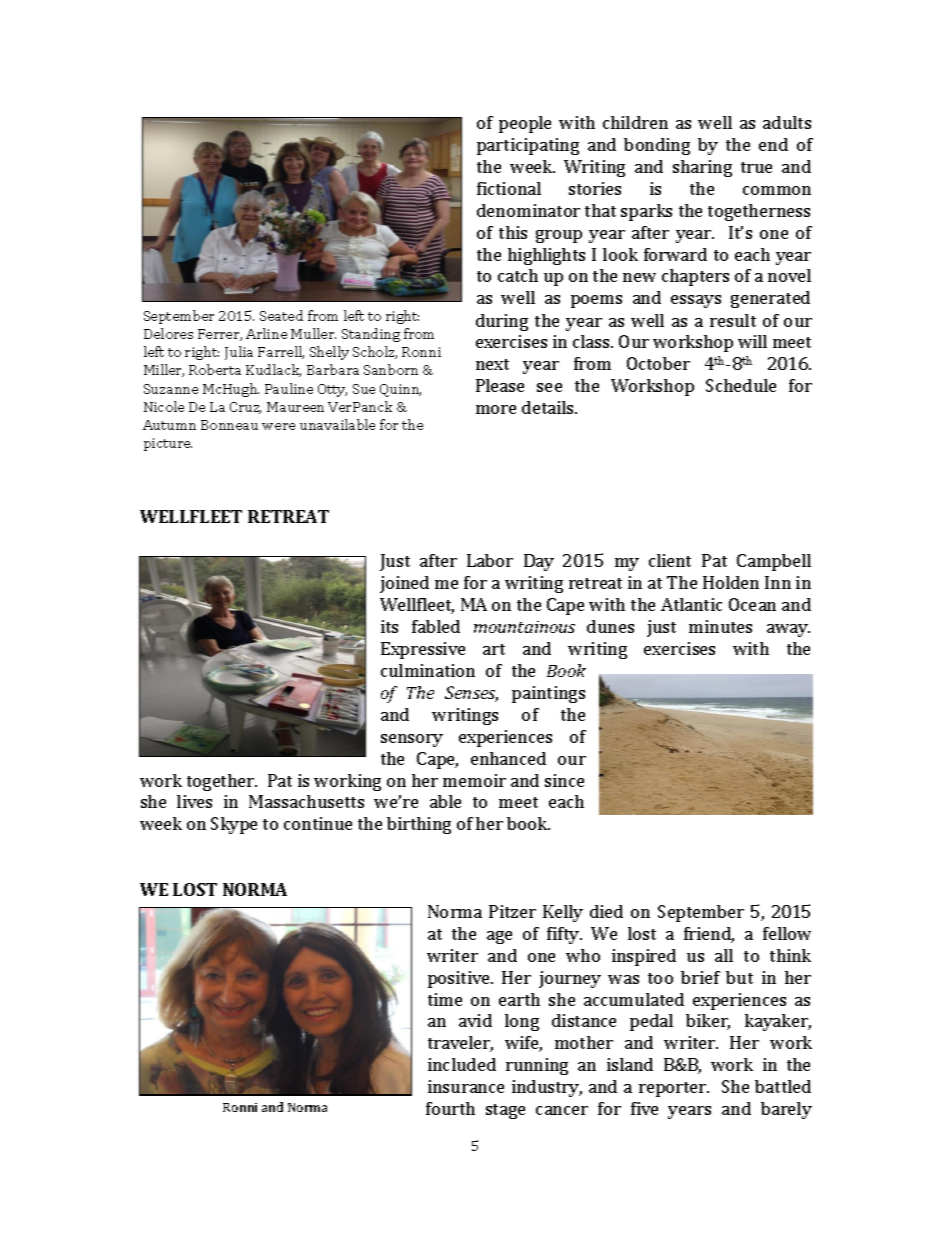 This screenshot has width=952, height=1233. I want to click on participating, so click(528, 146).
